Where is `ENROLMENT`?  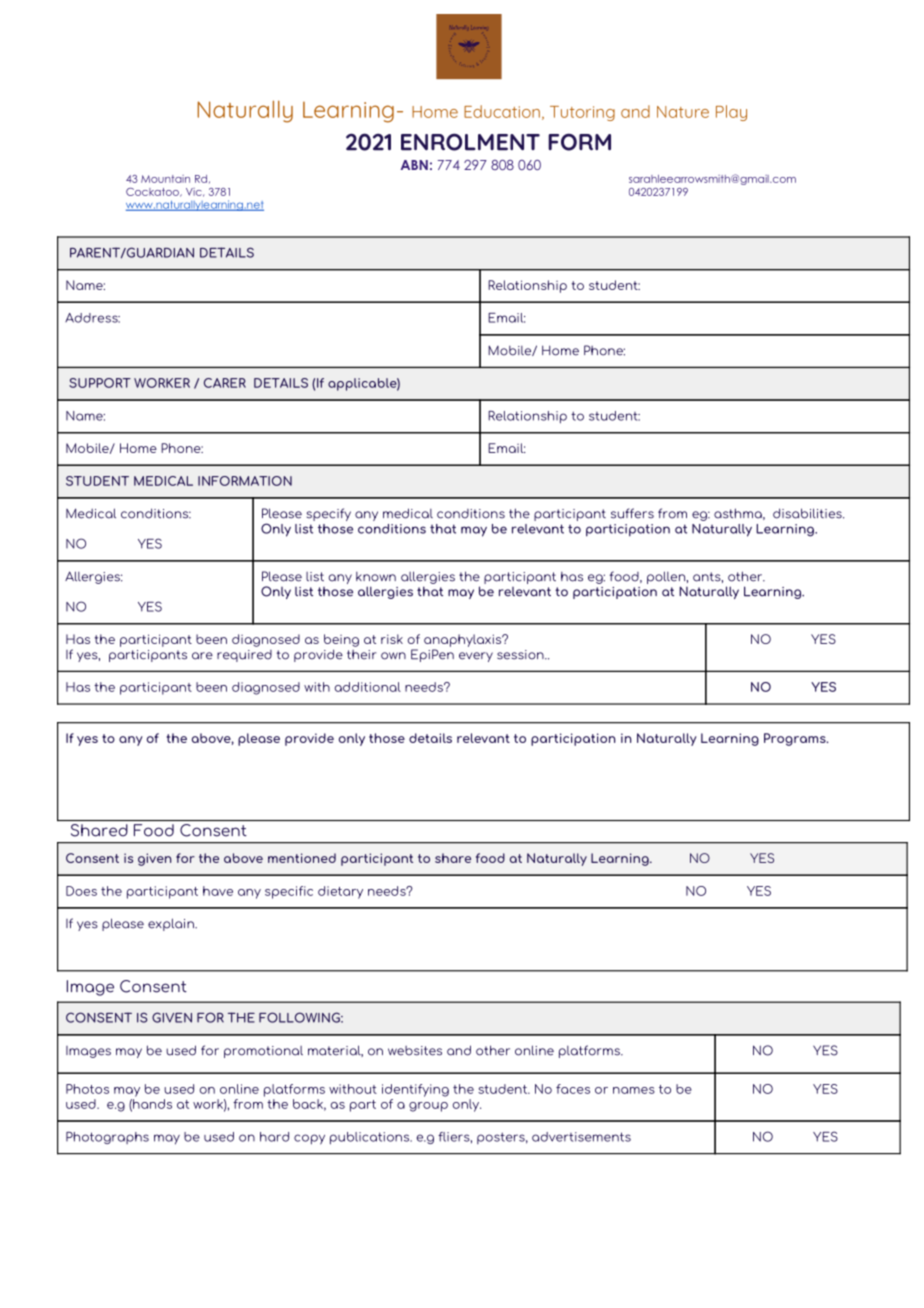 ENROLMENT is located at coordinates (470, 142).
